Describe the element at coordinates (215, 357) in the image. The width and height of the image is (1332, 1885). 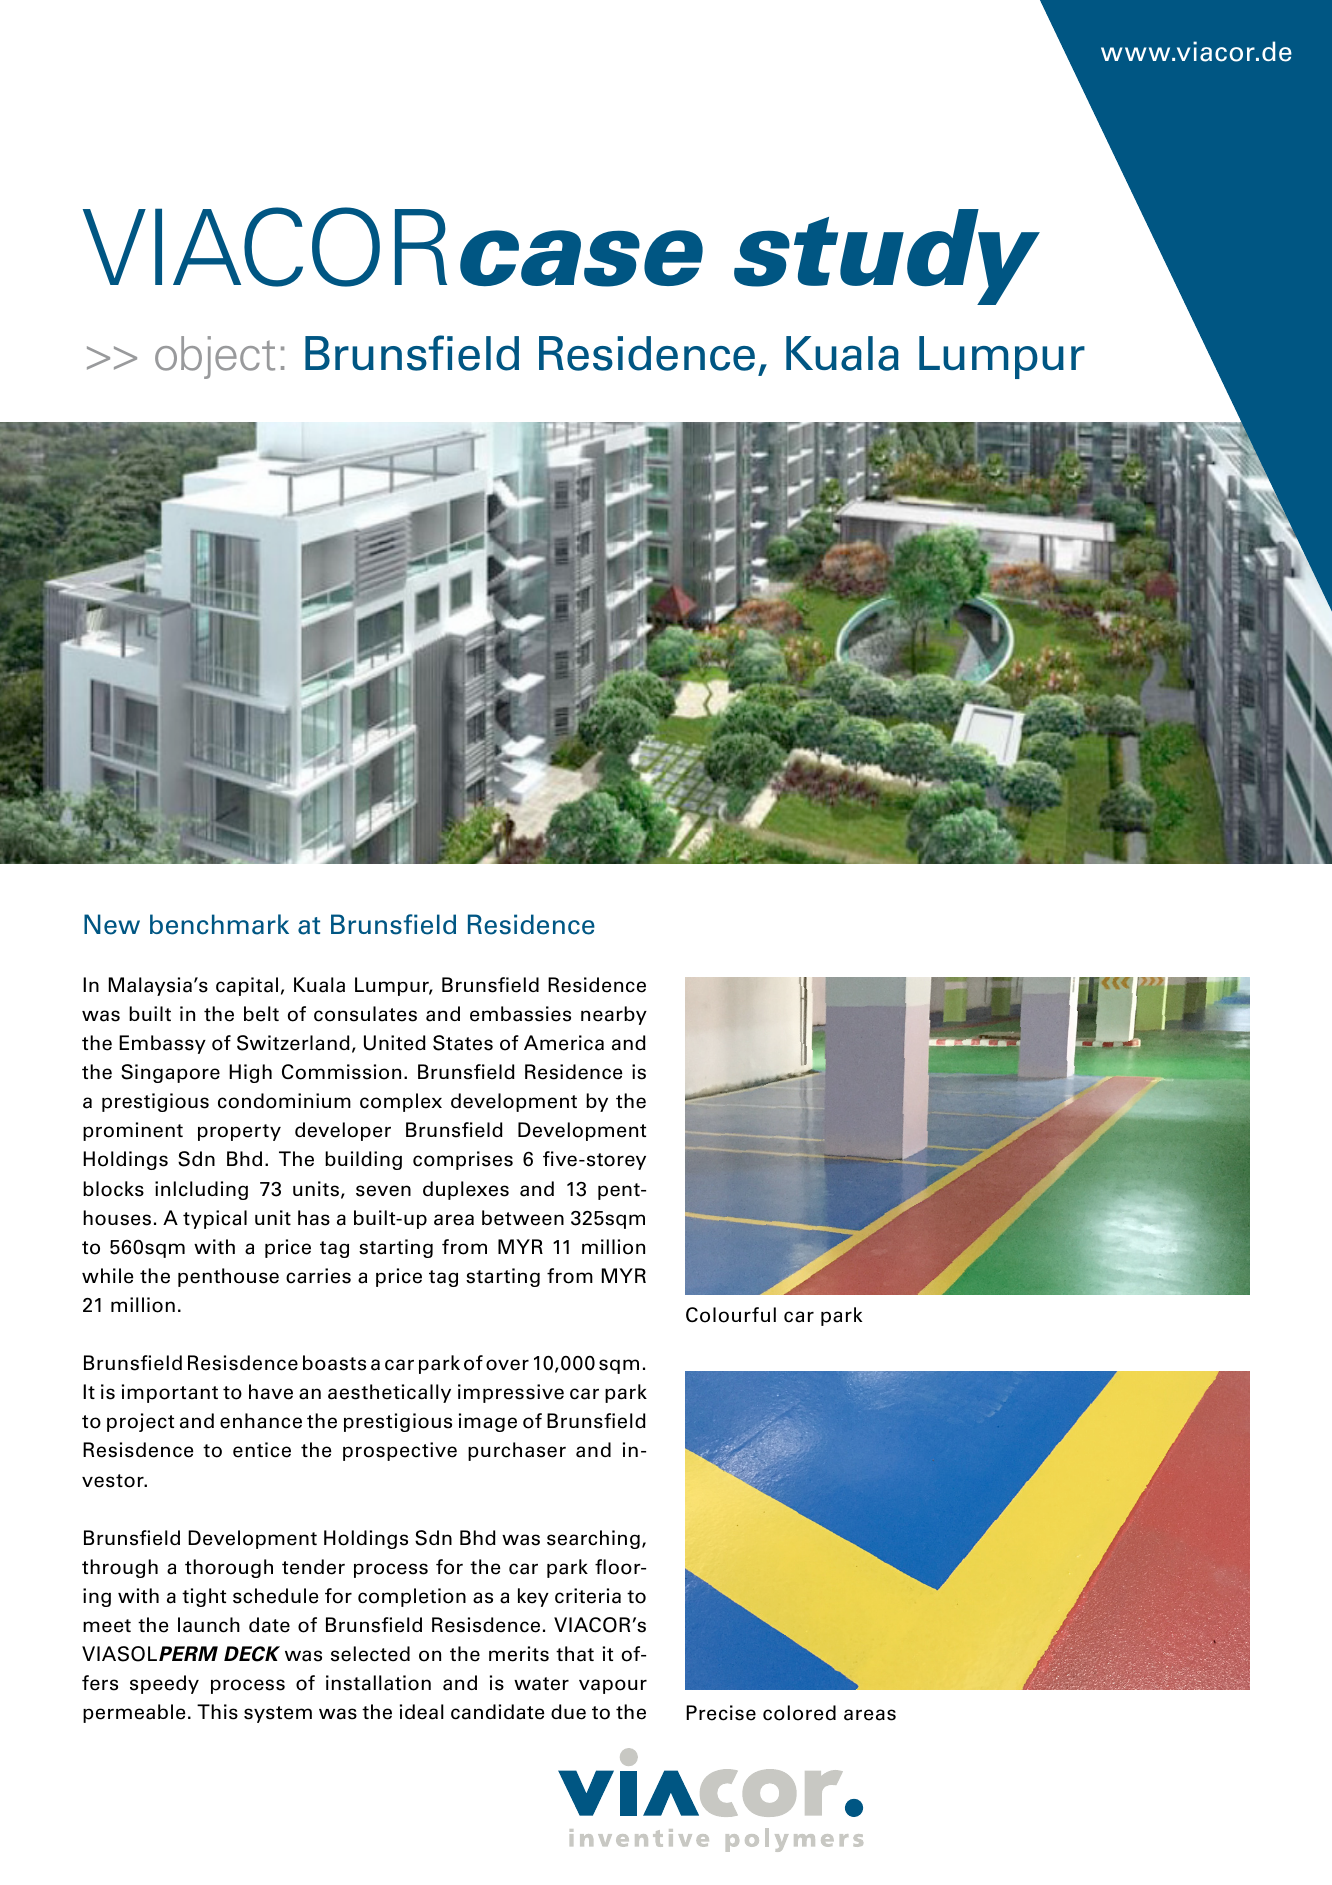
I see `object` at that location.
